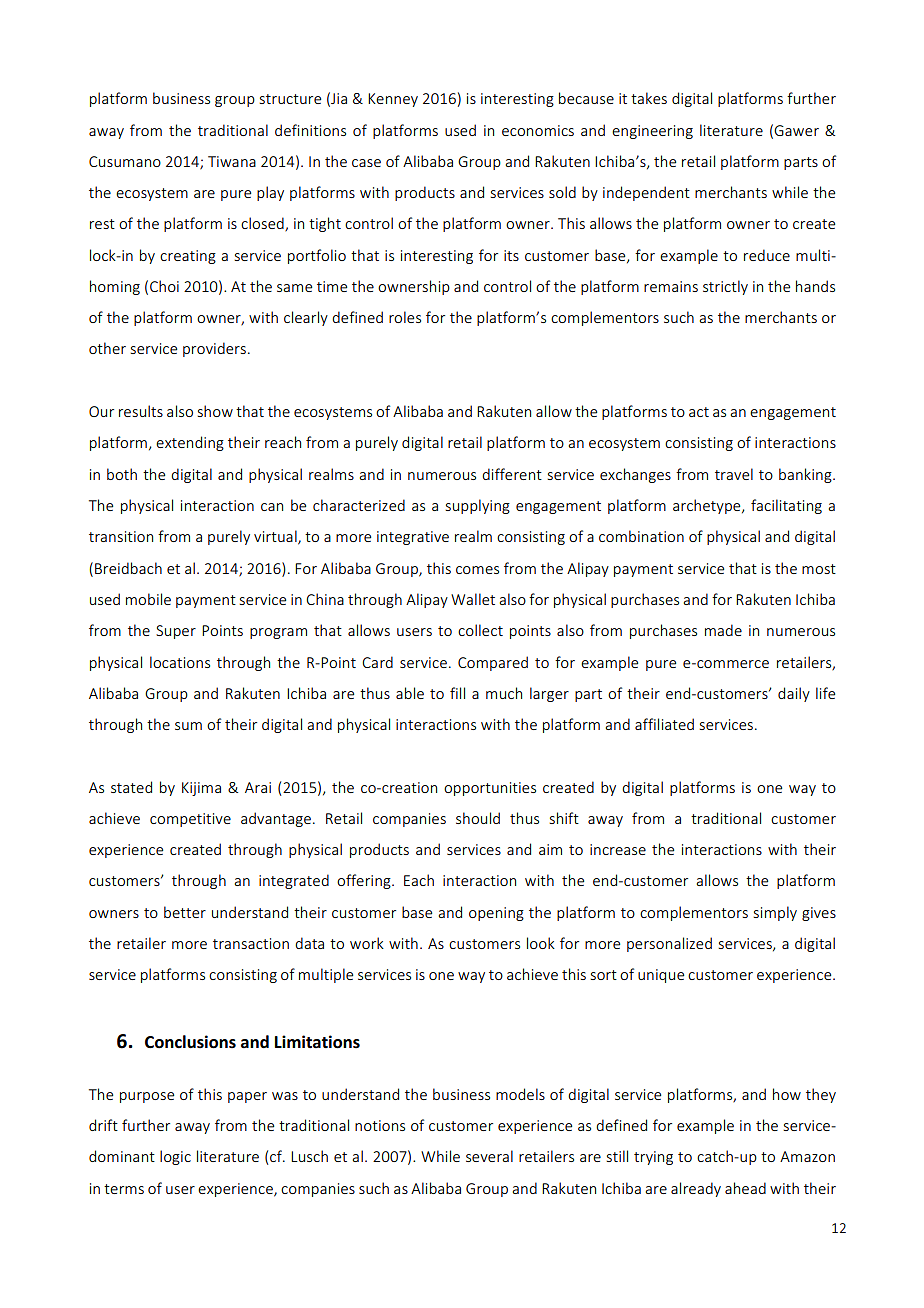  What do you see at coordinates (652, 132) in the image?
I see `engineering` at bounding box center [652, 132].
